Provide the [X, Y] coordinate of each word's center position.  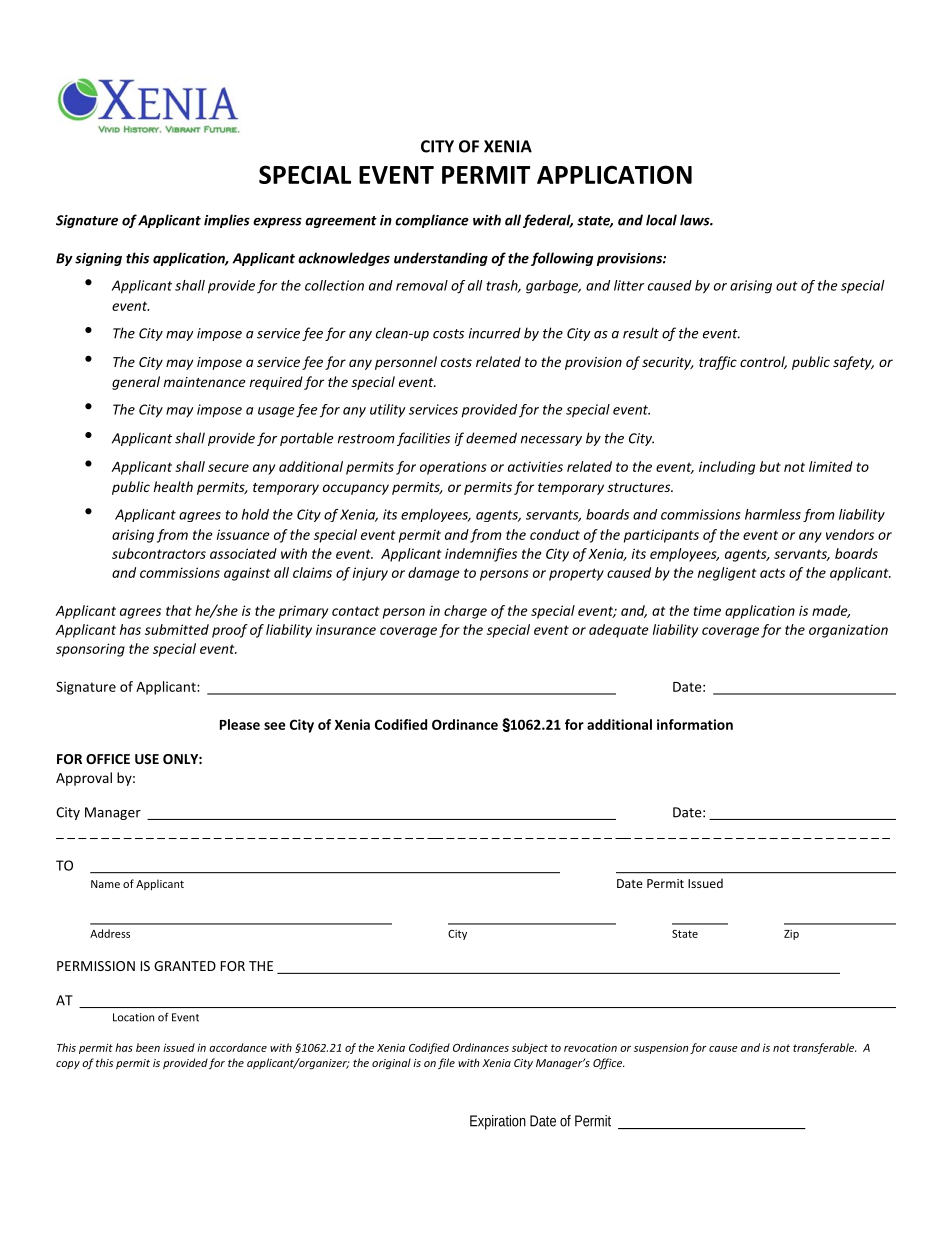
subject [530, 1048]
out [787, 286]
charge [465, 612]
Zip [791, 935]
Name [105, 884]
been [148, 1047]
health [173, 486]
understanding [441, 259]
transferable [824, 1048]
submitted [177, 629]
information [695, 724]
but [770, 466]
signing [98, 259]
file [446, 1063]
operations [453, 468]
